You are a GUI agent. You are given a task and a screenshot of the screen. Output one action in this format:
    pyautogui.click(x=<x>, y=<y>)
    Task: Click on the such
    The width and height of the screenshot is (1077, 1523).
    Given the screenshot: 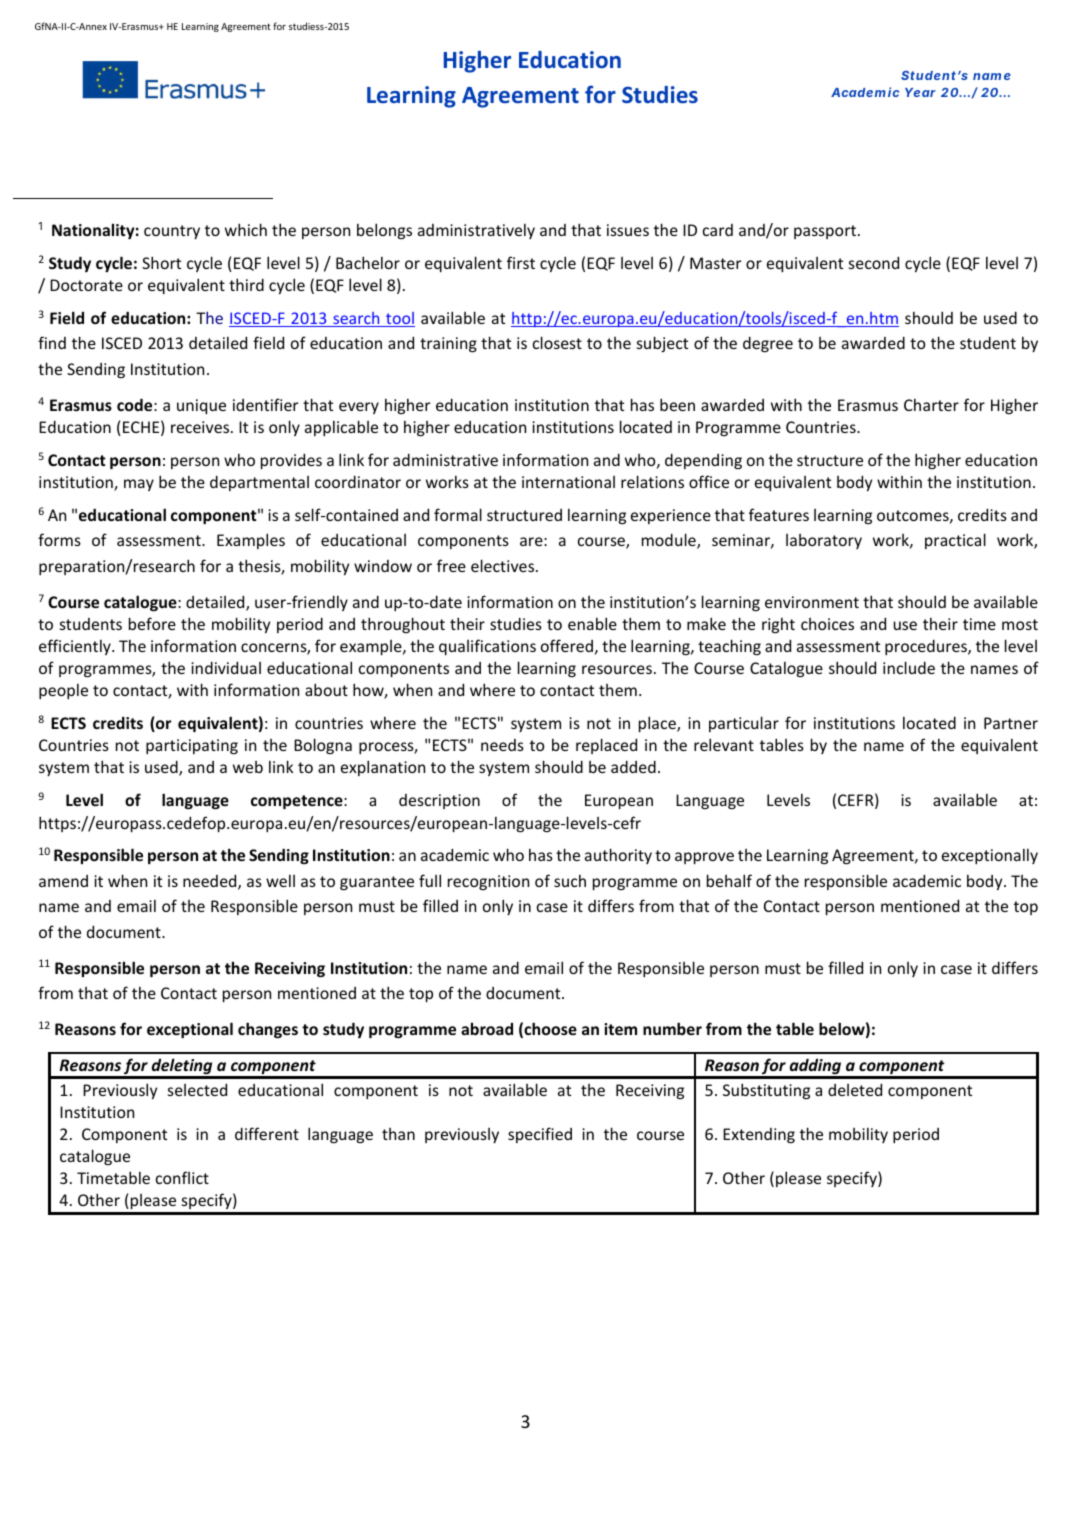 What is the action you would take?
    pyautogui.click(x=570, y=880)
